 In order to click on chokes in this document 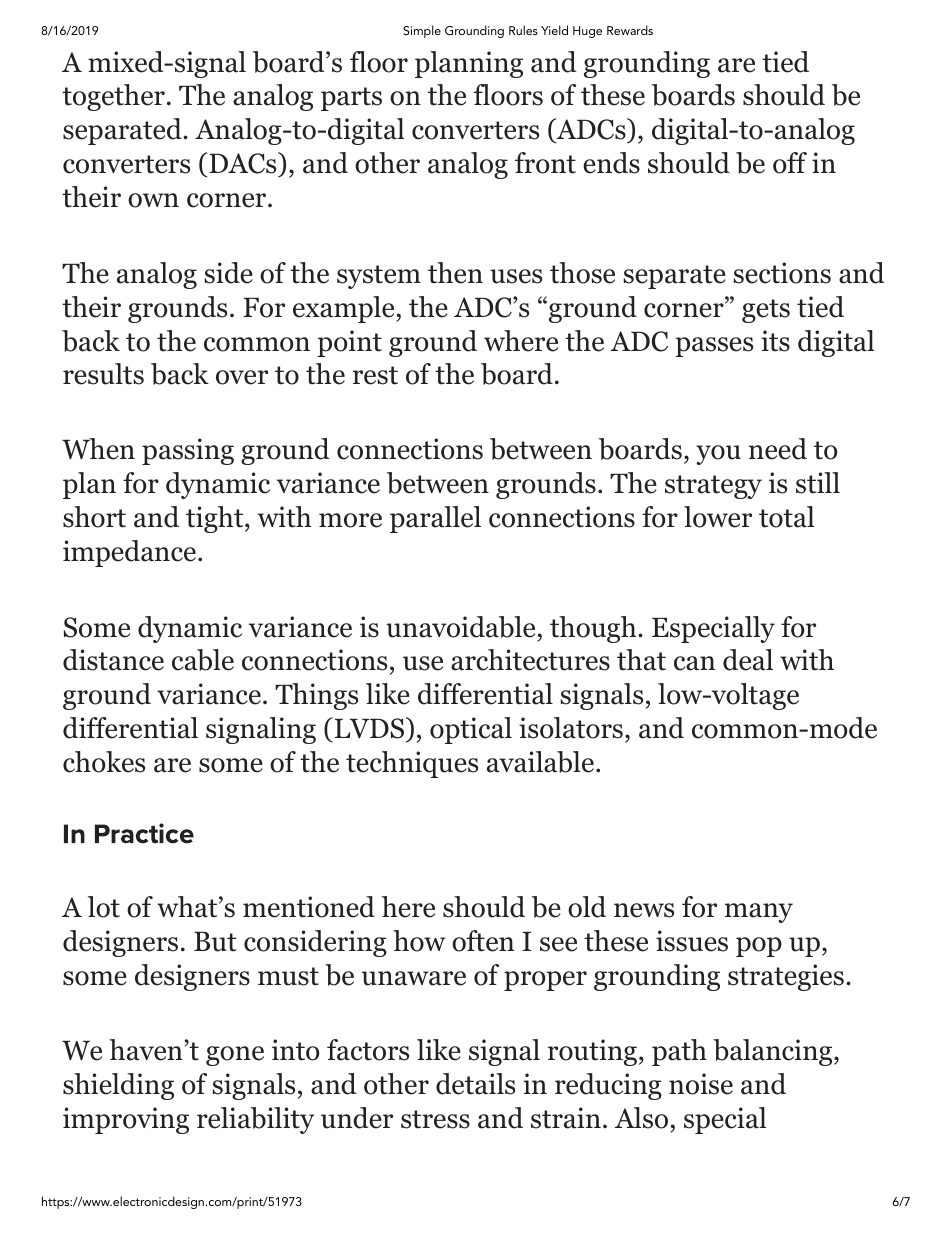, I will do `click(104, 762)`.
